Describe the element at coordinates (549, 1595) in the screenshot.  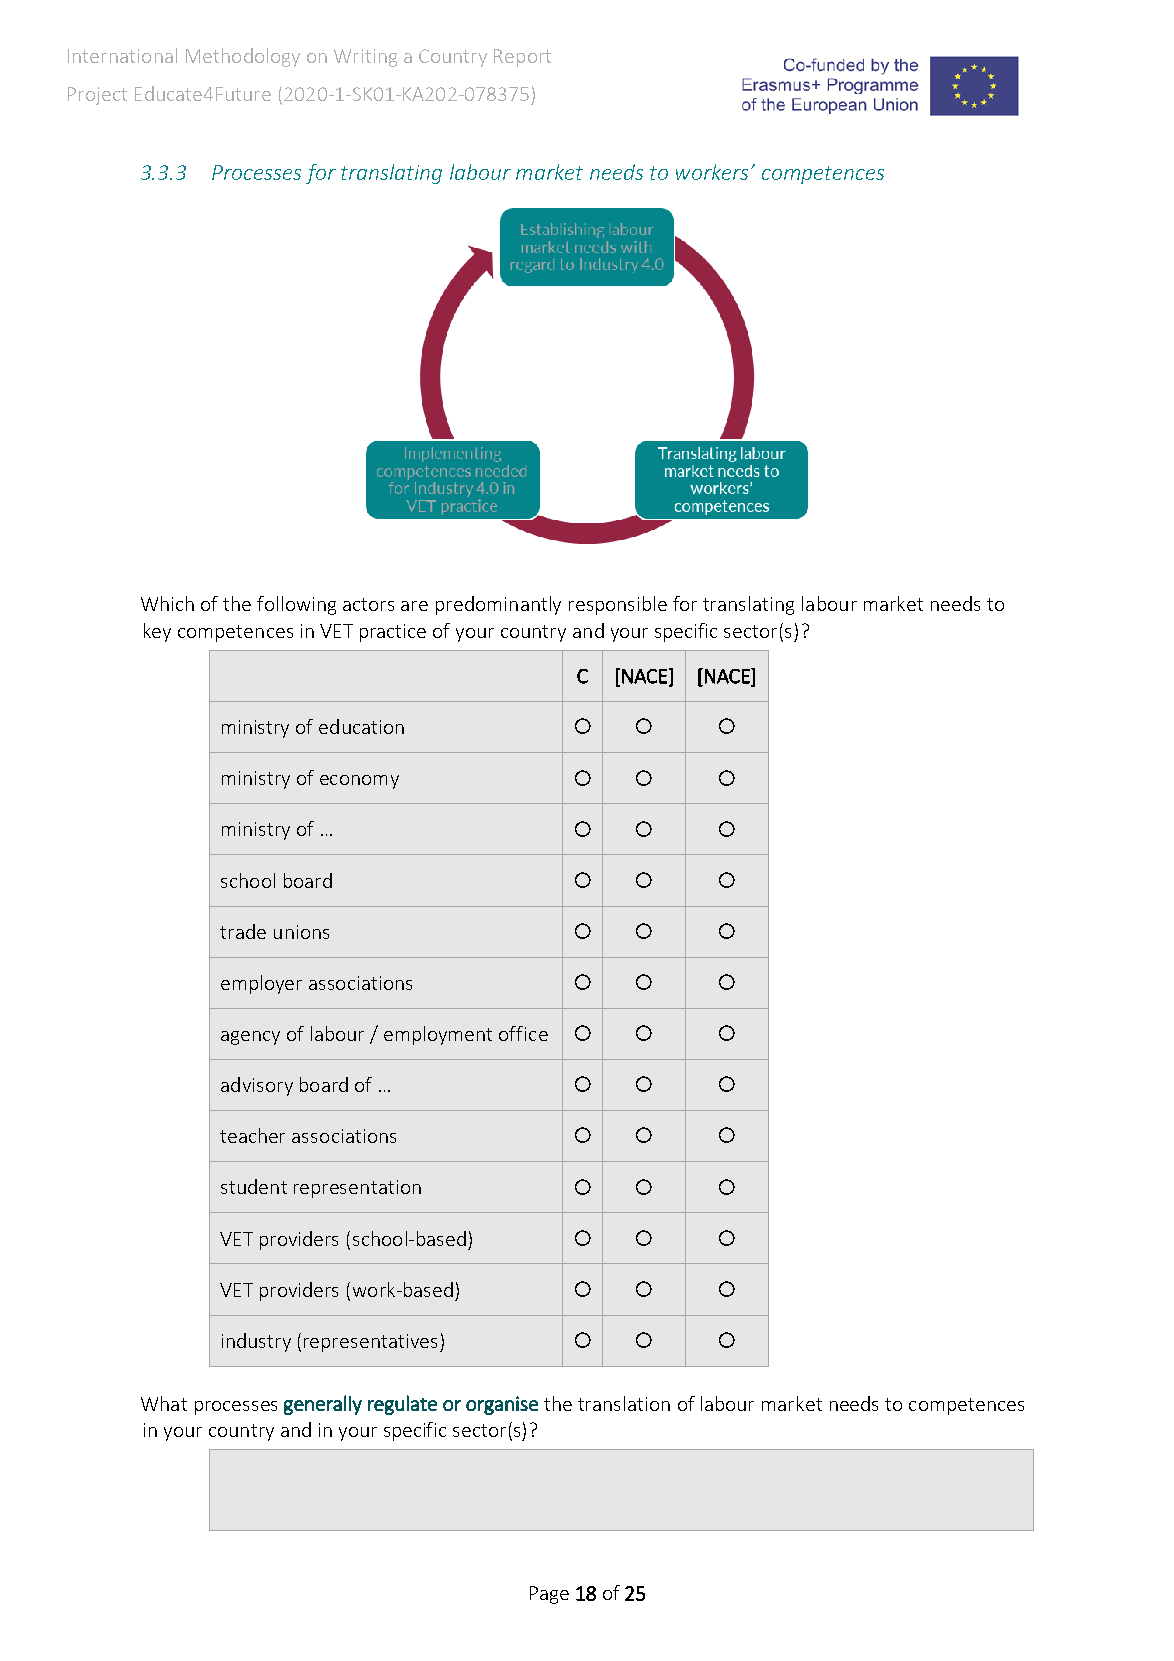
I see `Page` at that location.
